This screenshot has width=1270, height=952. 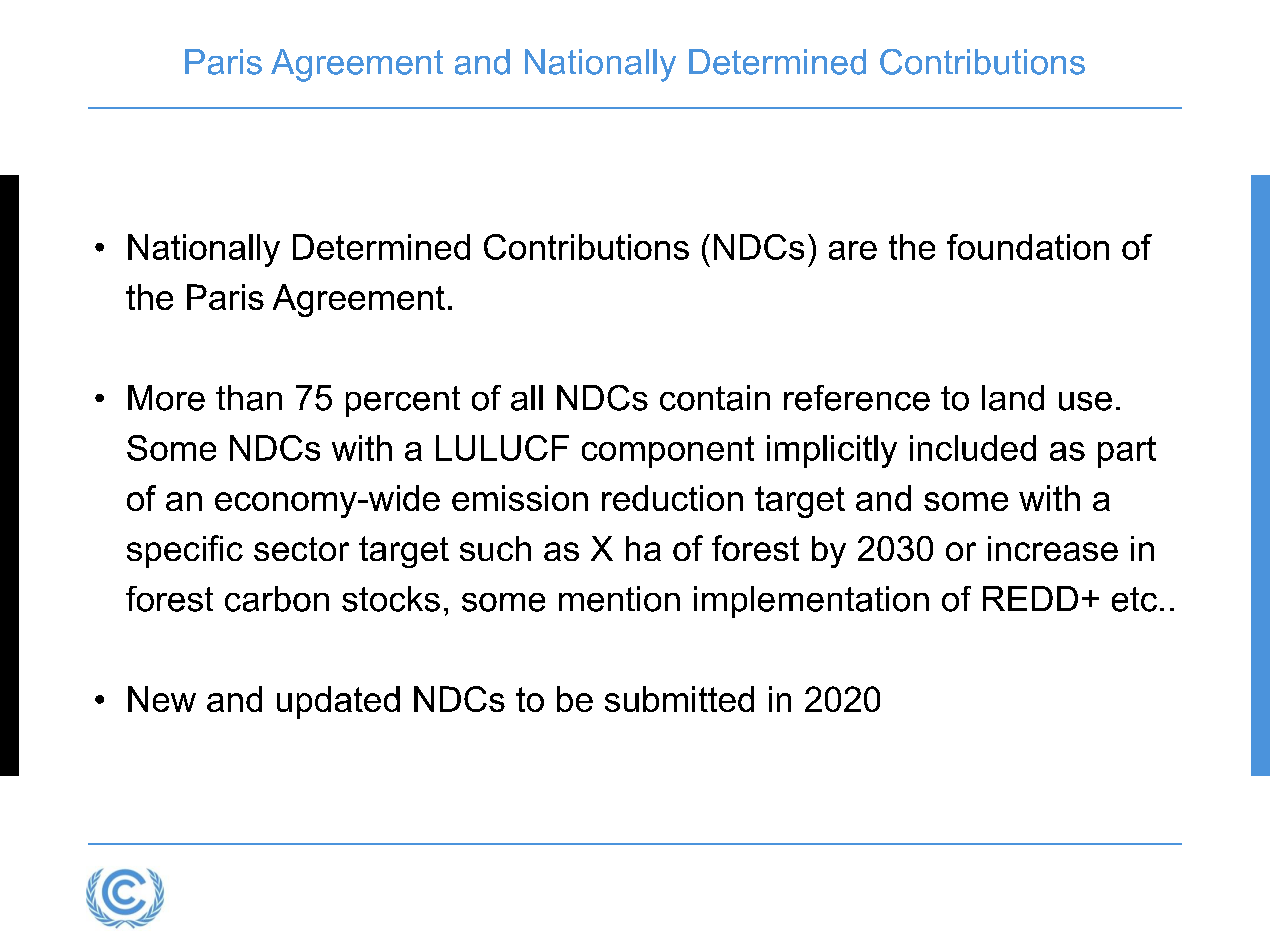 I want to click on component, so click(x=668, y=452).
